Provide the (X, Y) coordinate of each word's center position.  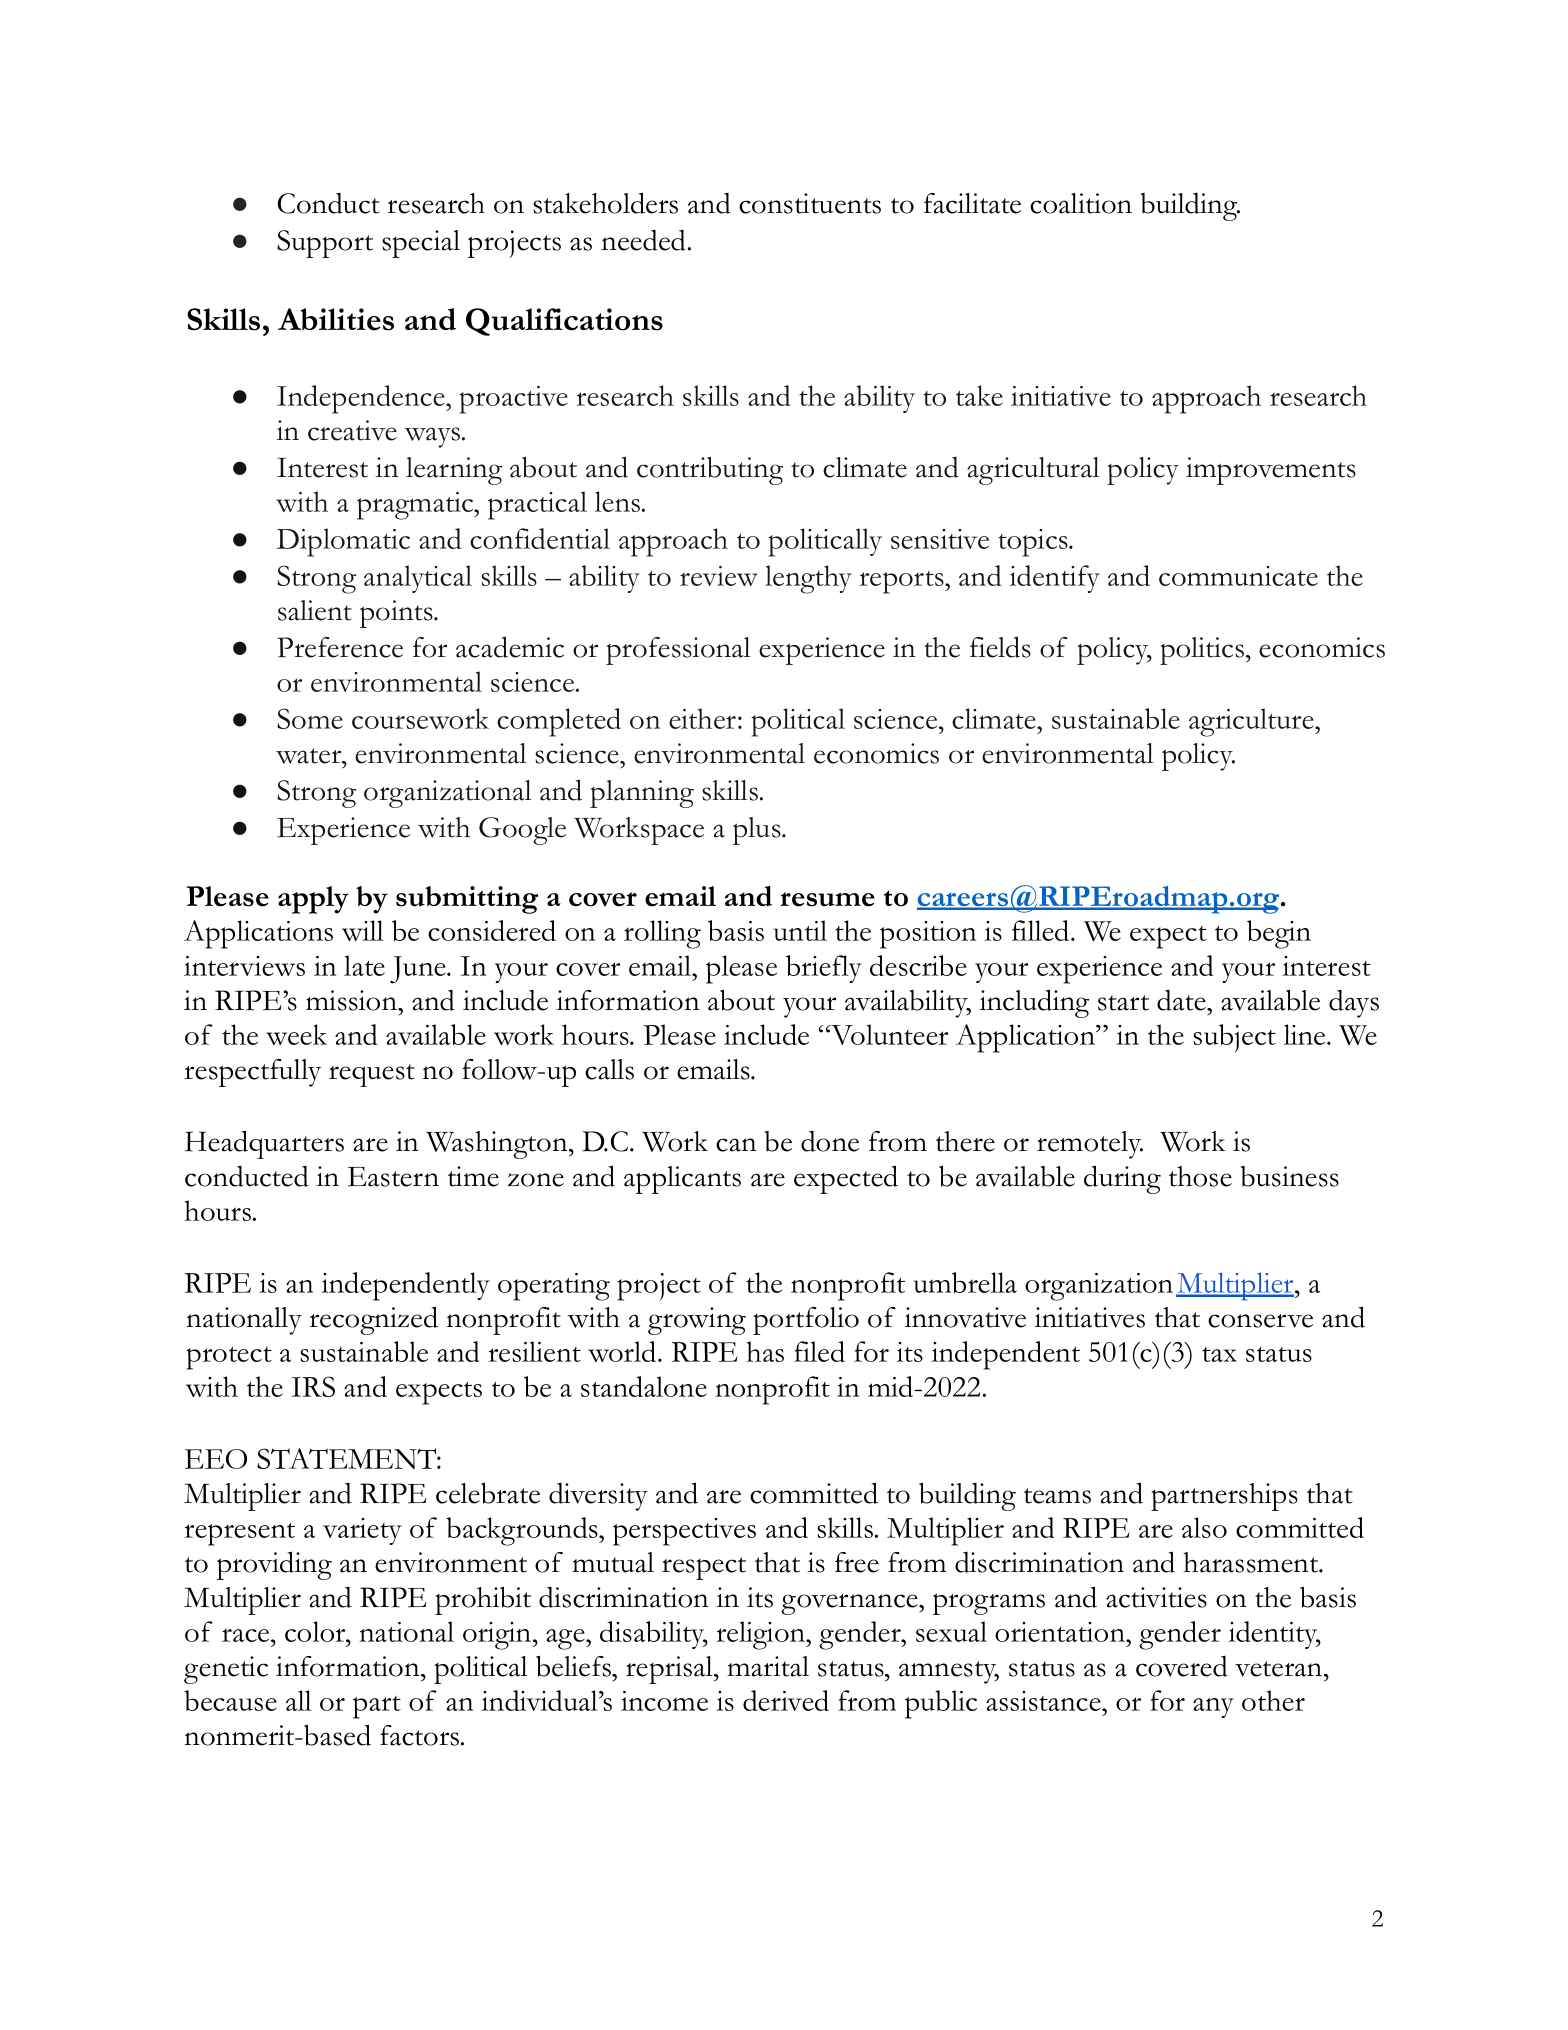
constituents (810, 203)
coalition (1081, 203)
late (364, 965)
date (1182, 1000)
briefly (824, 969)
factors (419, 1735)
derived (786, 1700)
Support (325, 244)
